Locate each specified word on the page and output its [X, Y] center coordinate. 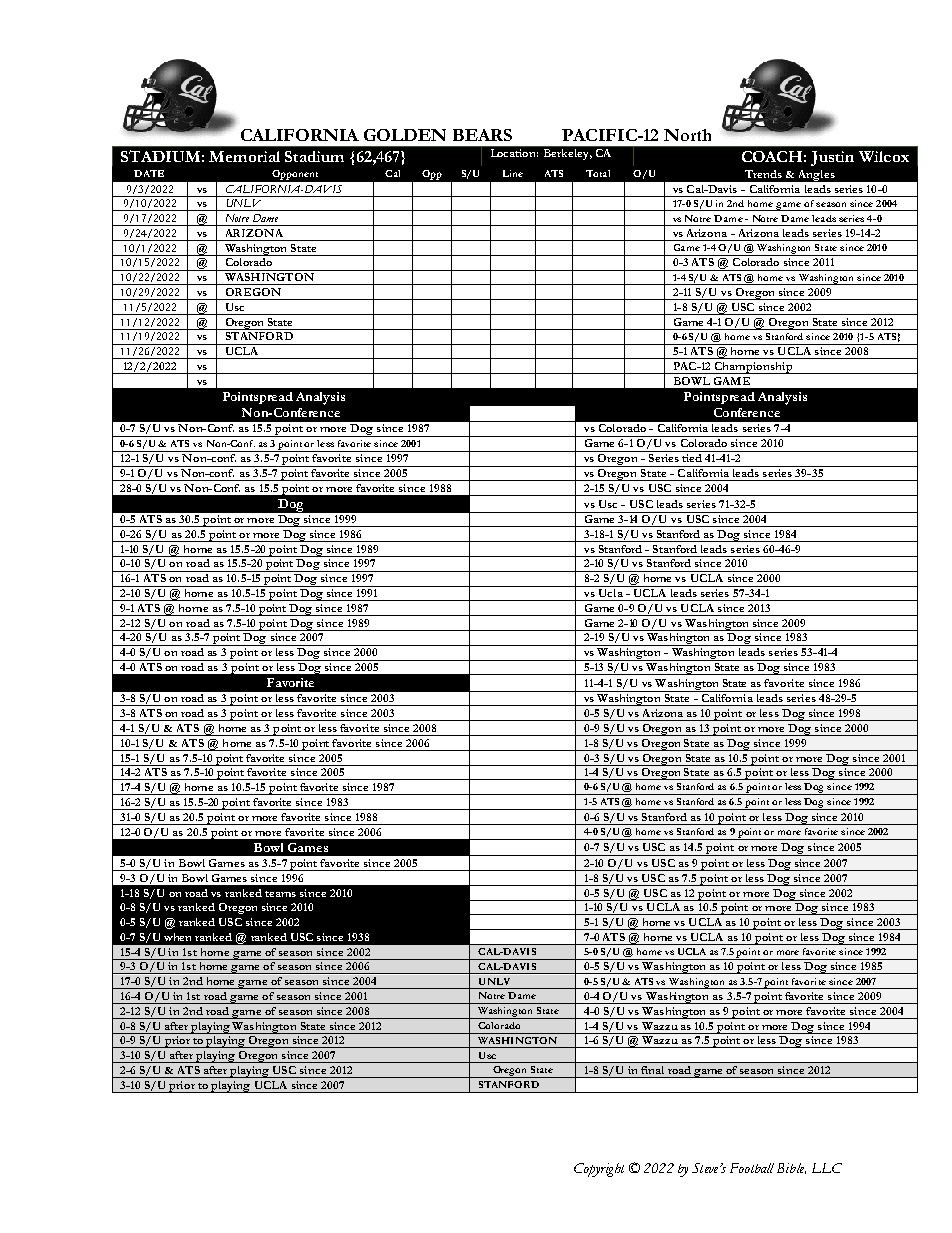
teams [280, 894]
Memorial [244, 156]
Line [513, 173]
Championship [753, 368]
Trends [763, 174]
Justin [832, 158]
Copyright [599, 1170]
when [177, 937]
